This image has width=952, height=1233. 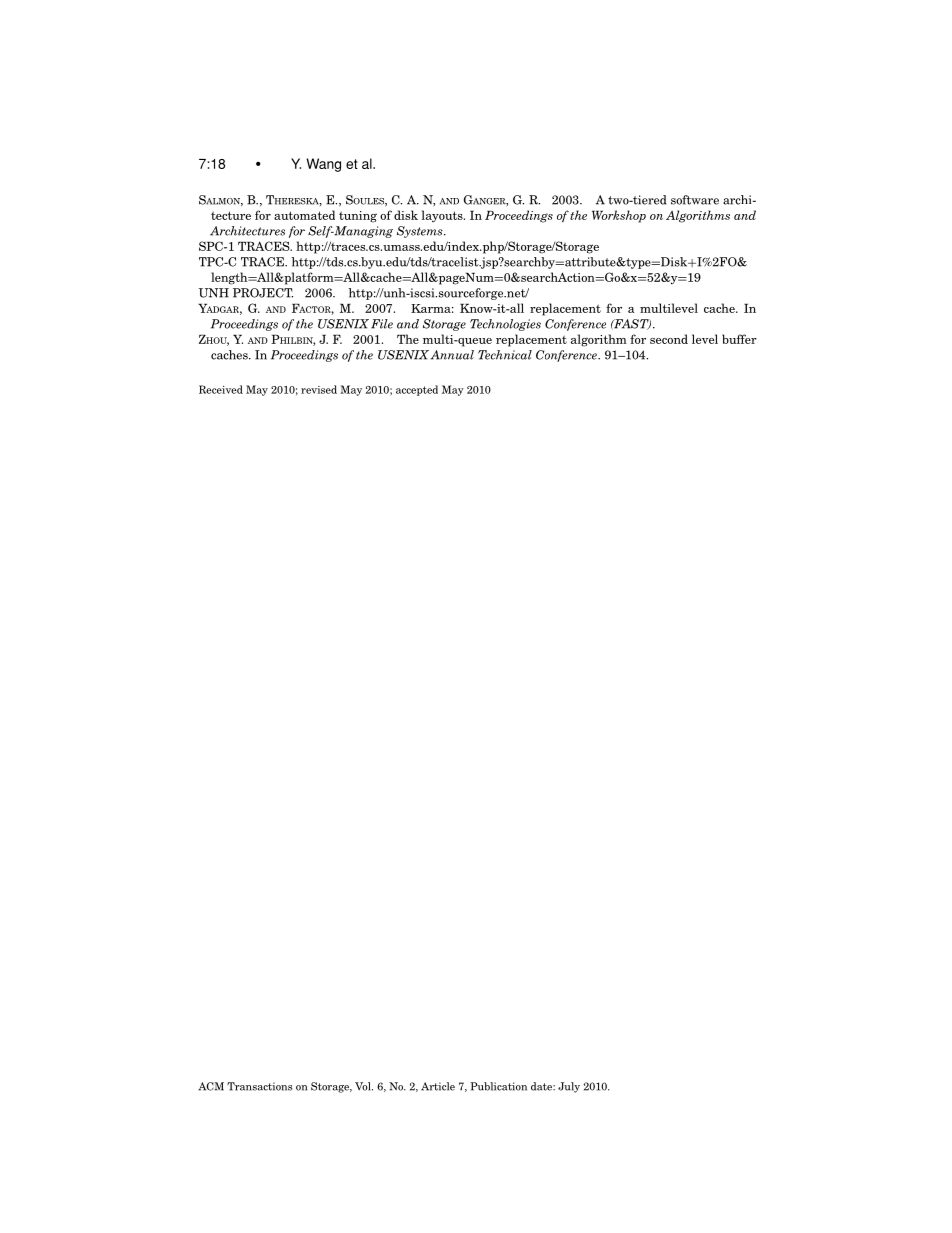 What do you see at coordinates (304, 215) in the image?
I see `automated` at bounding box center [304, 215].
